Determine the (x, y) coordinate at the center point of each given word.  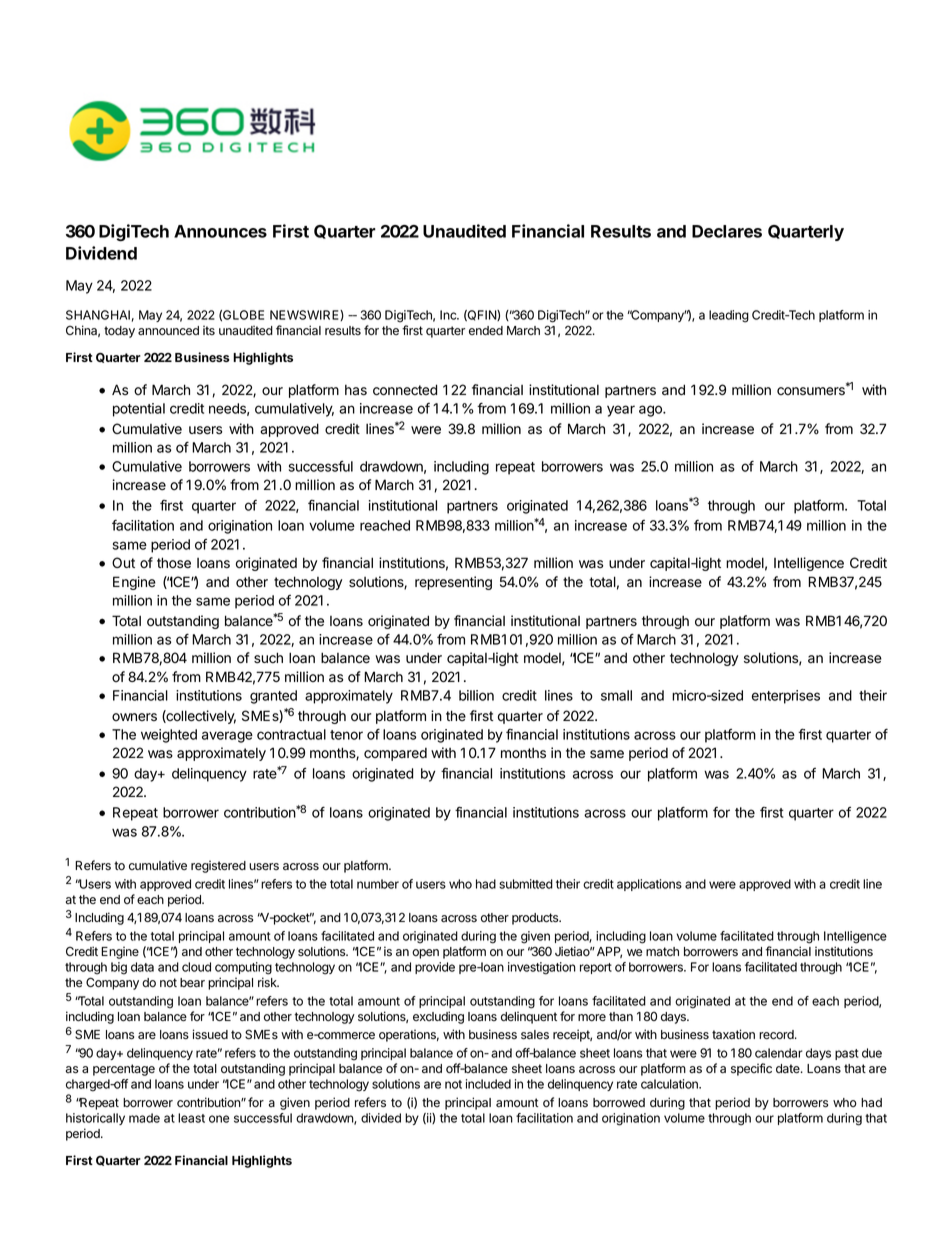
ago (651, 411)
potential (139, 410)
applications (649, 885)
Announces (220, 231)
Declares (727, 231)
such (268, 657)
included (488, 1084)
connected (405, 390)
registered (218, 866)
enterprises (786, 697)
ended (486, 330)
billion (476, 695)
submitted (526, 884)
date (789, 1068)
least (191, 1118)
